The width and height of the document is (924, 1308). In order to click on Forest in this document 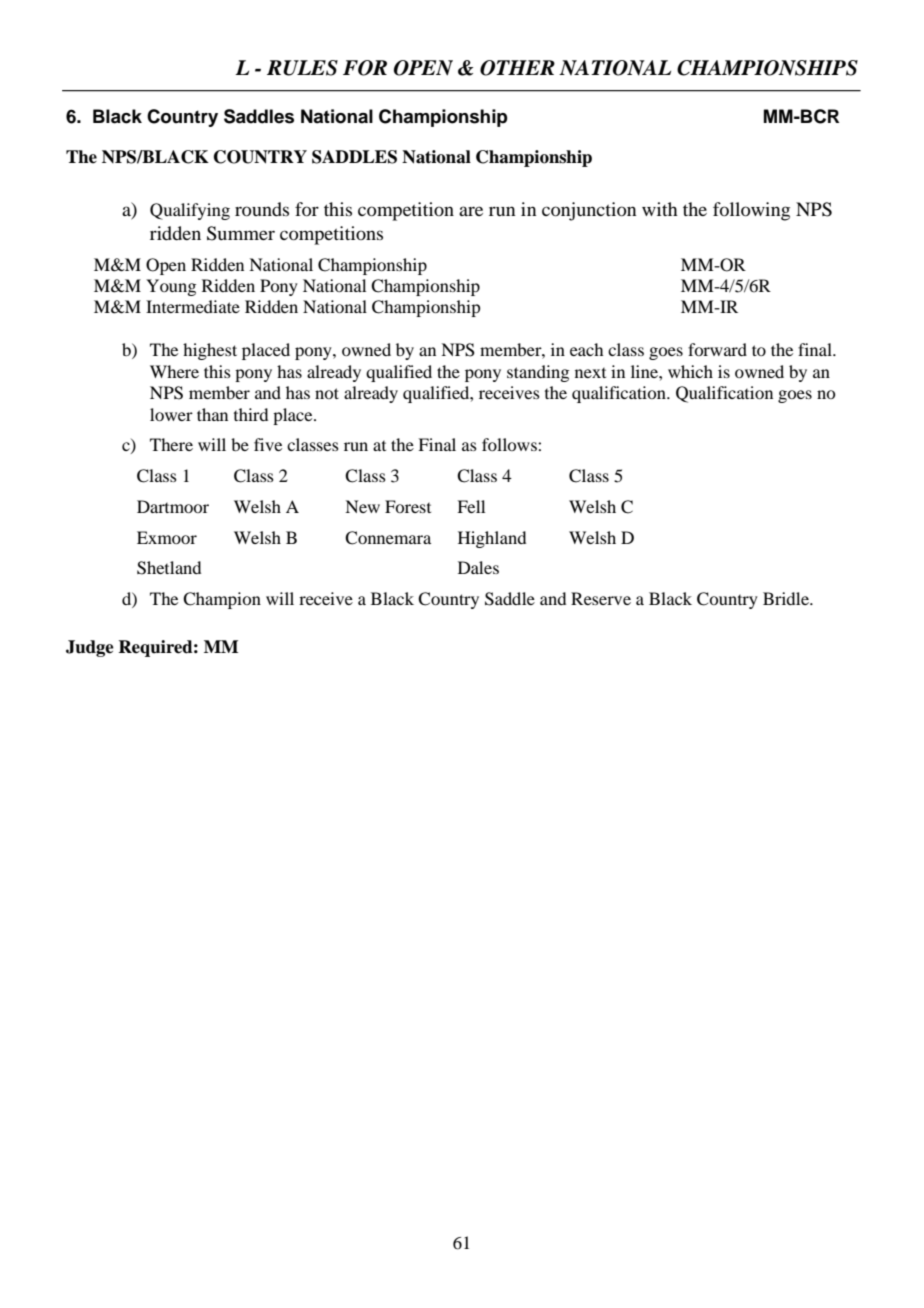, I will do `click(408, 506)`.
